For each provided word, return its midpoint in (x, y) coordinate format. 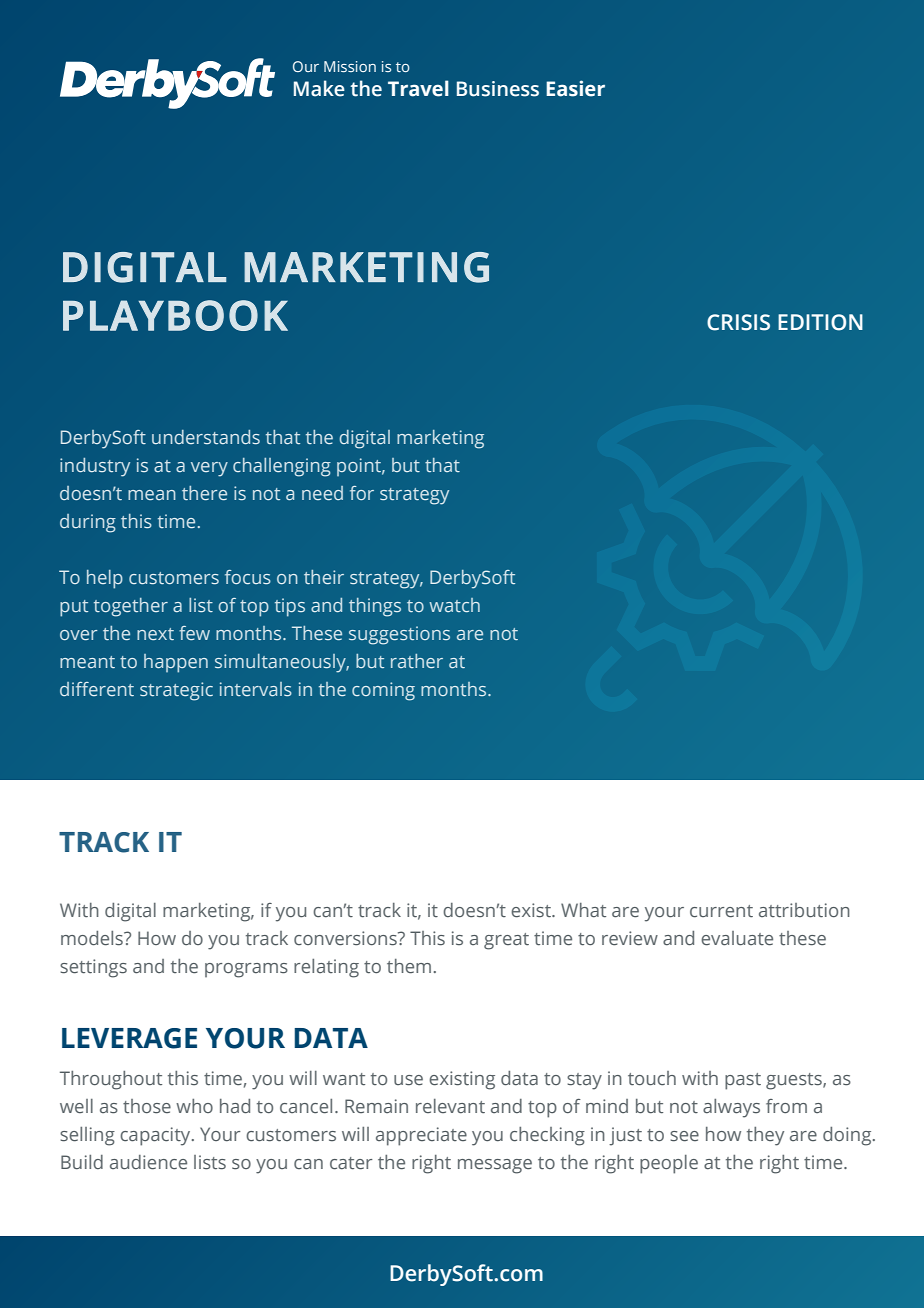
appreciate (421, 1136)
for (362, 493)
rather (417, 661)
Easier (575, 88)
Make (319, 88)
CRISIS (738, 322)
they (765, 1136)
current (721, 911)
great (506, 941)
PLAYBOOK (175, 315)
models (93, 938)
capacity (156, 1136)
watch (454, 605)
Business (498, 89)
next (155, 634)
